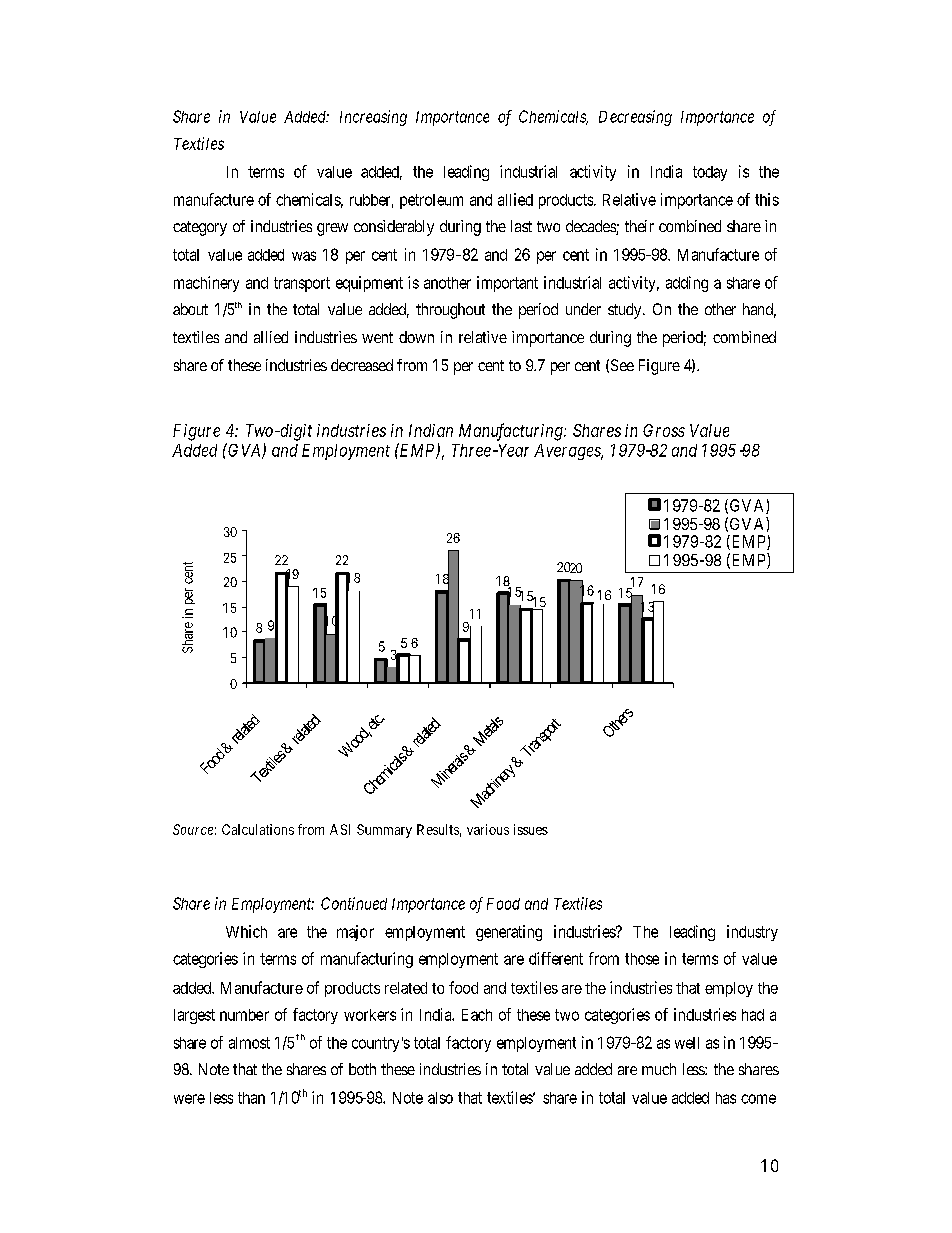 This screenshot has width=952, height=1233. Describe the element at coordinates (440, 1098) in the screenshot. I see `also` at that location.
